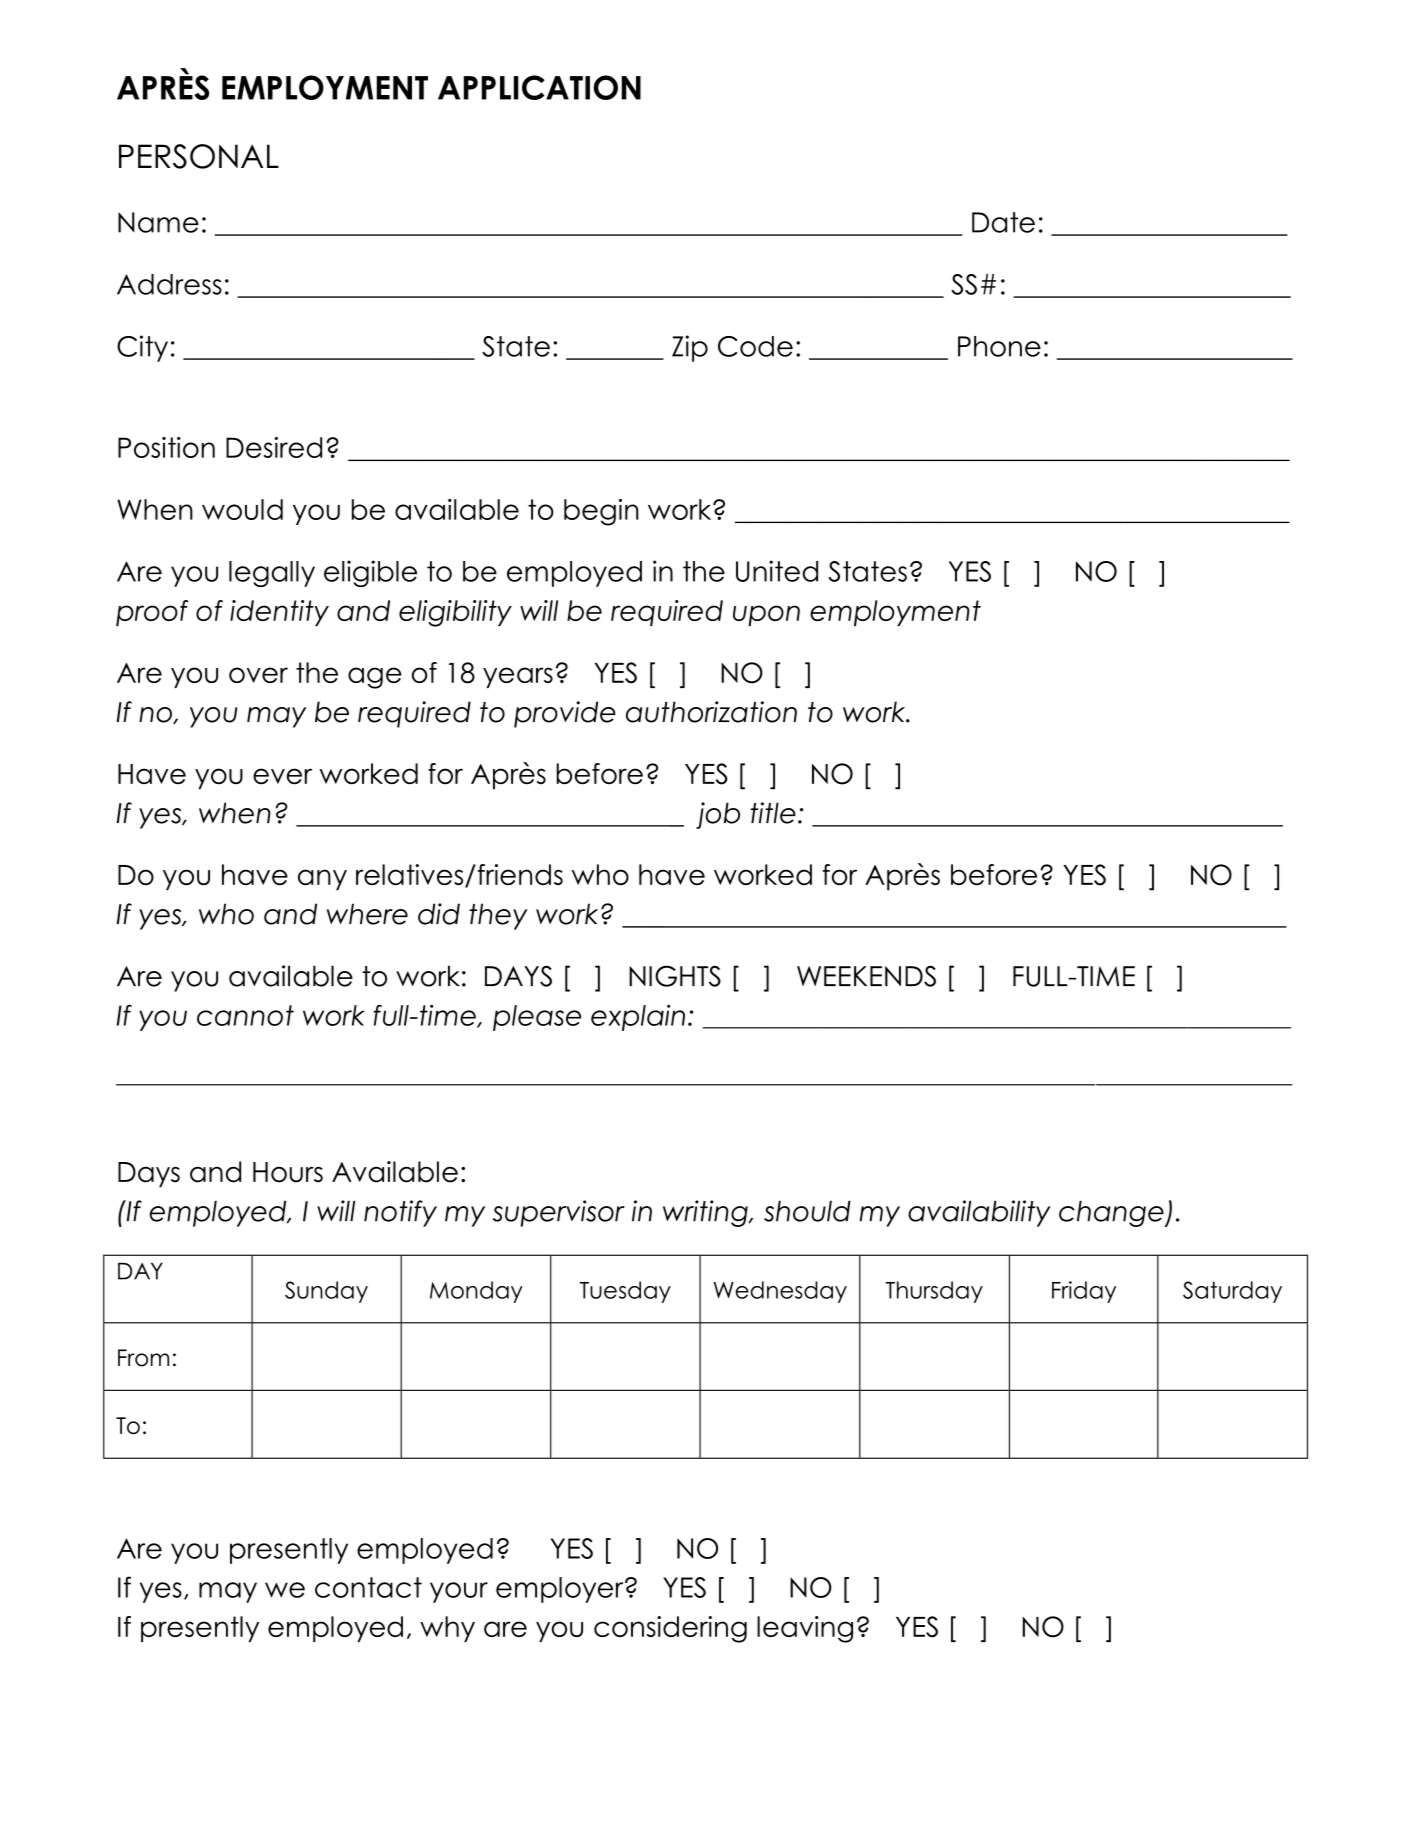  Describe the element at coordinates (199, 156) in the screenshot. I see `PERSONAL` at that location.
